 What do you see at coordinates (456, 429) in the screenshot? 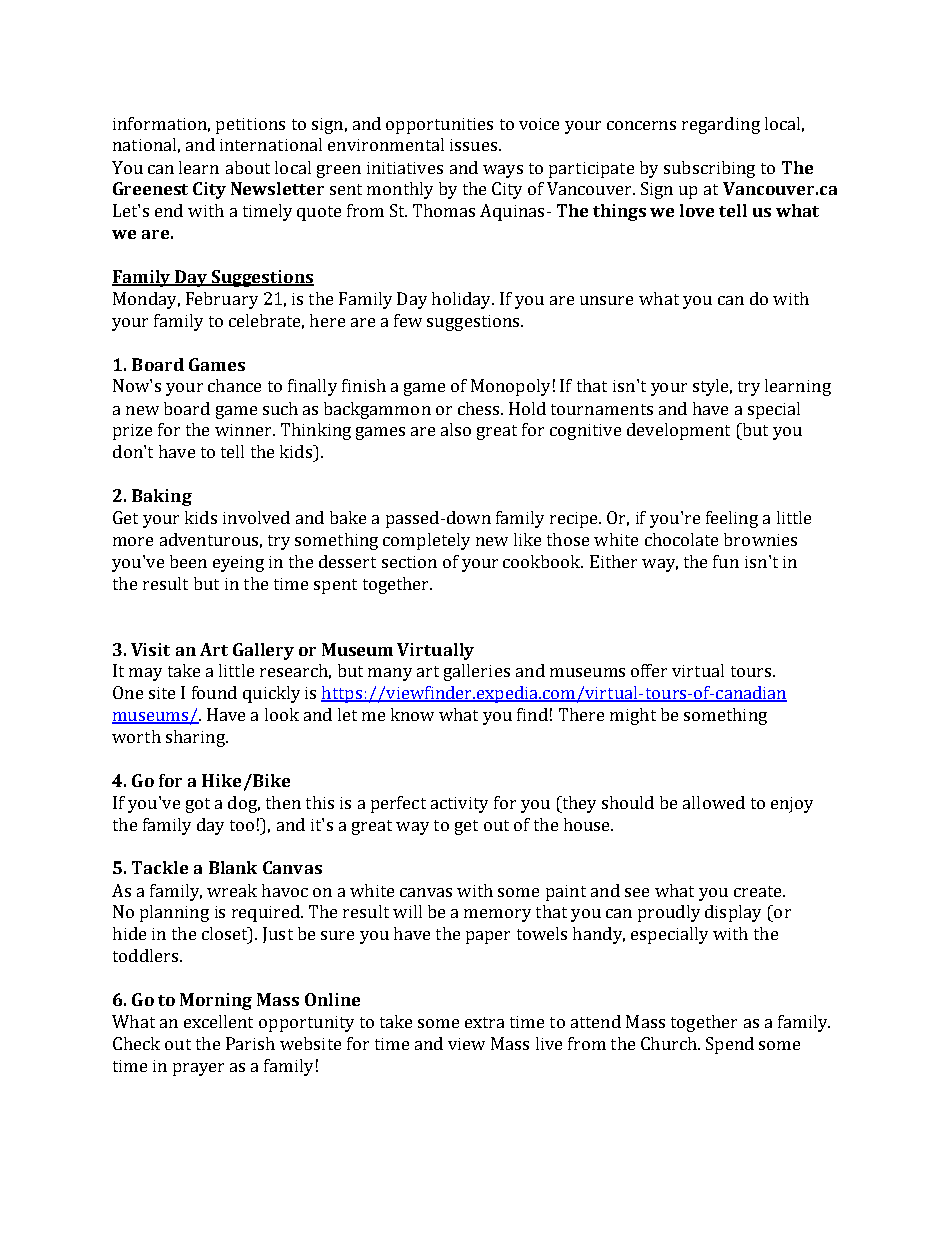
I see `also` at bounding box center [456, 429].
